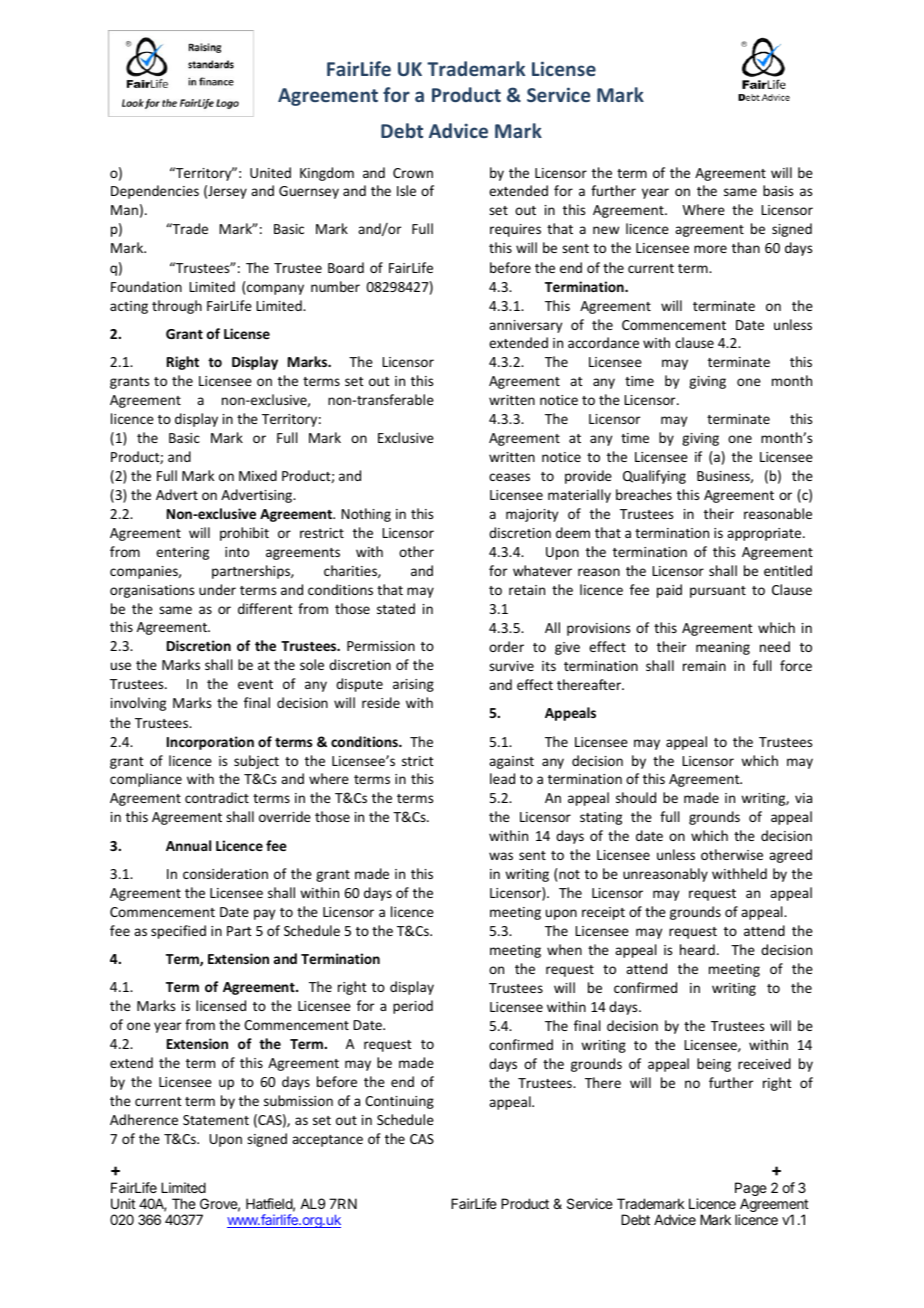 Image resolution: width=924 pixels, height=1308 pixels. I want to click on anniversary, so click(525, 326).
